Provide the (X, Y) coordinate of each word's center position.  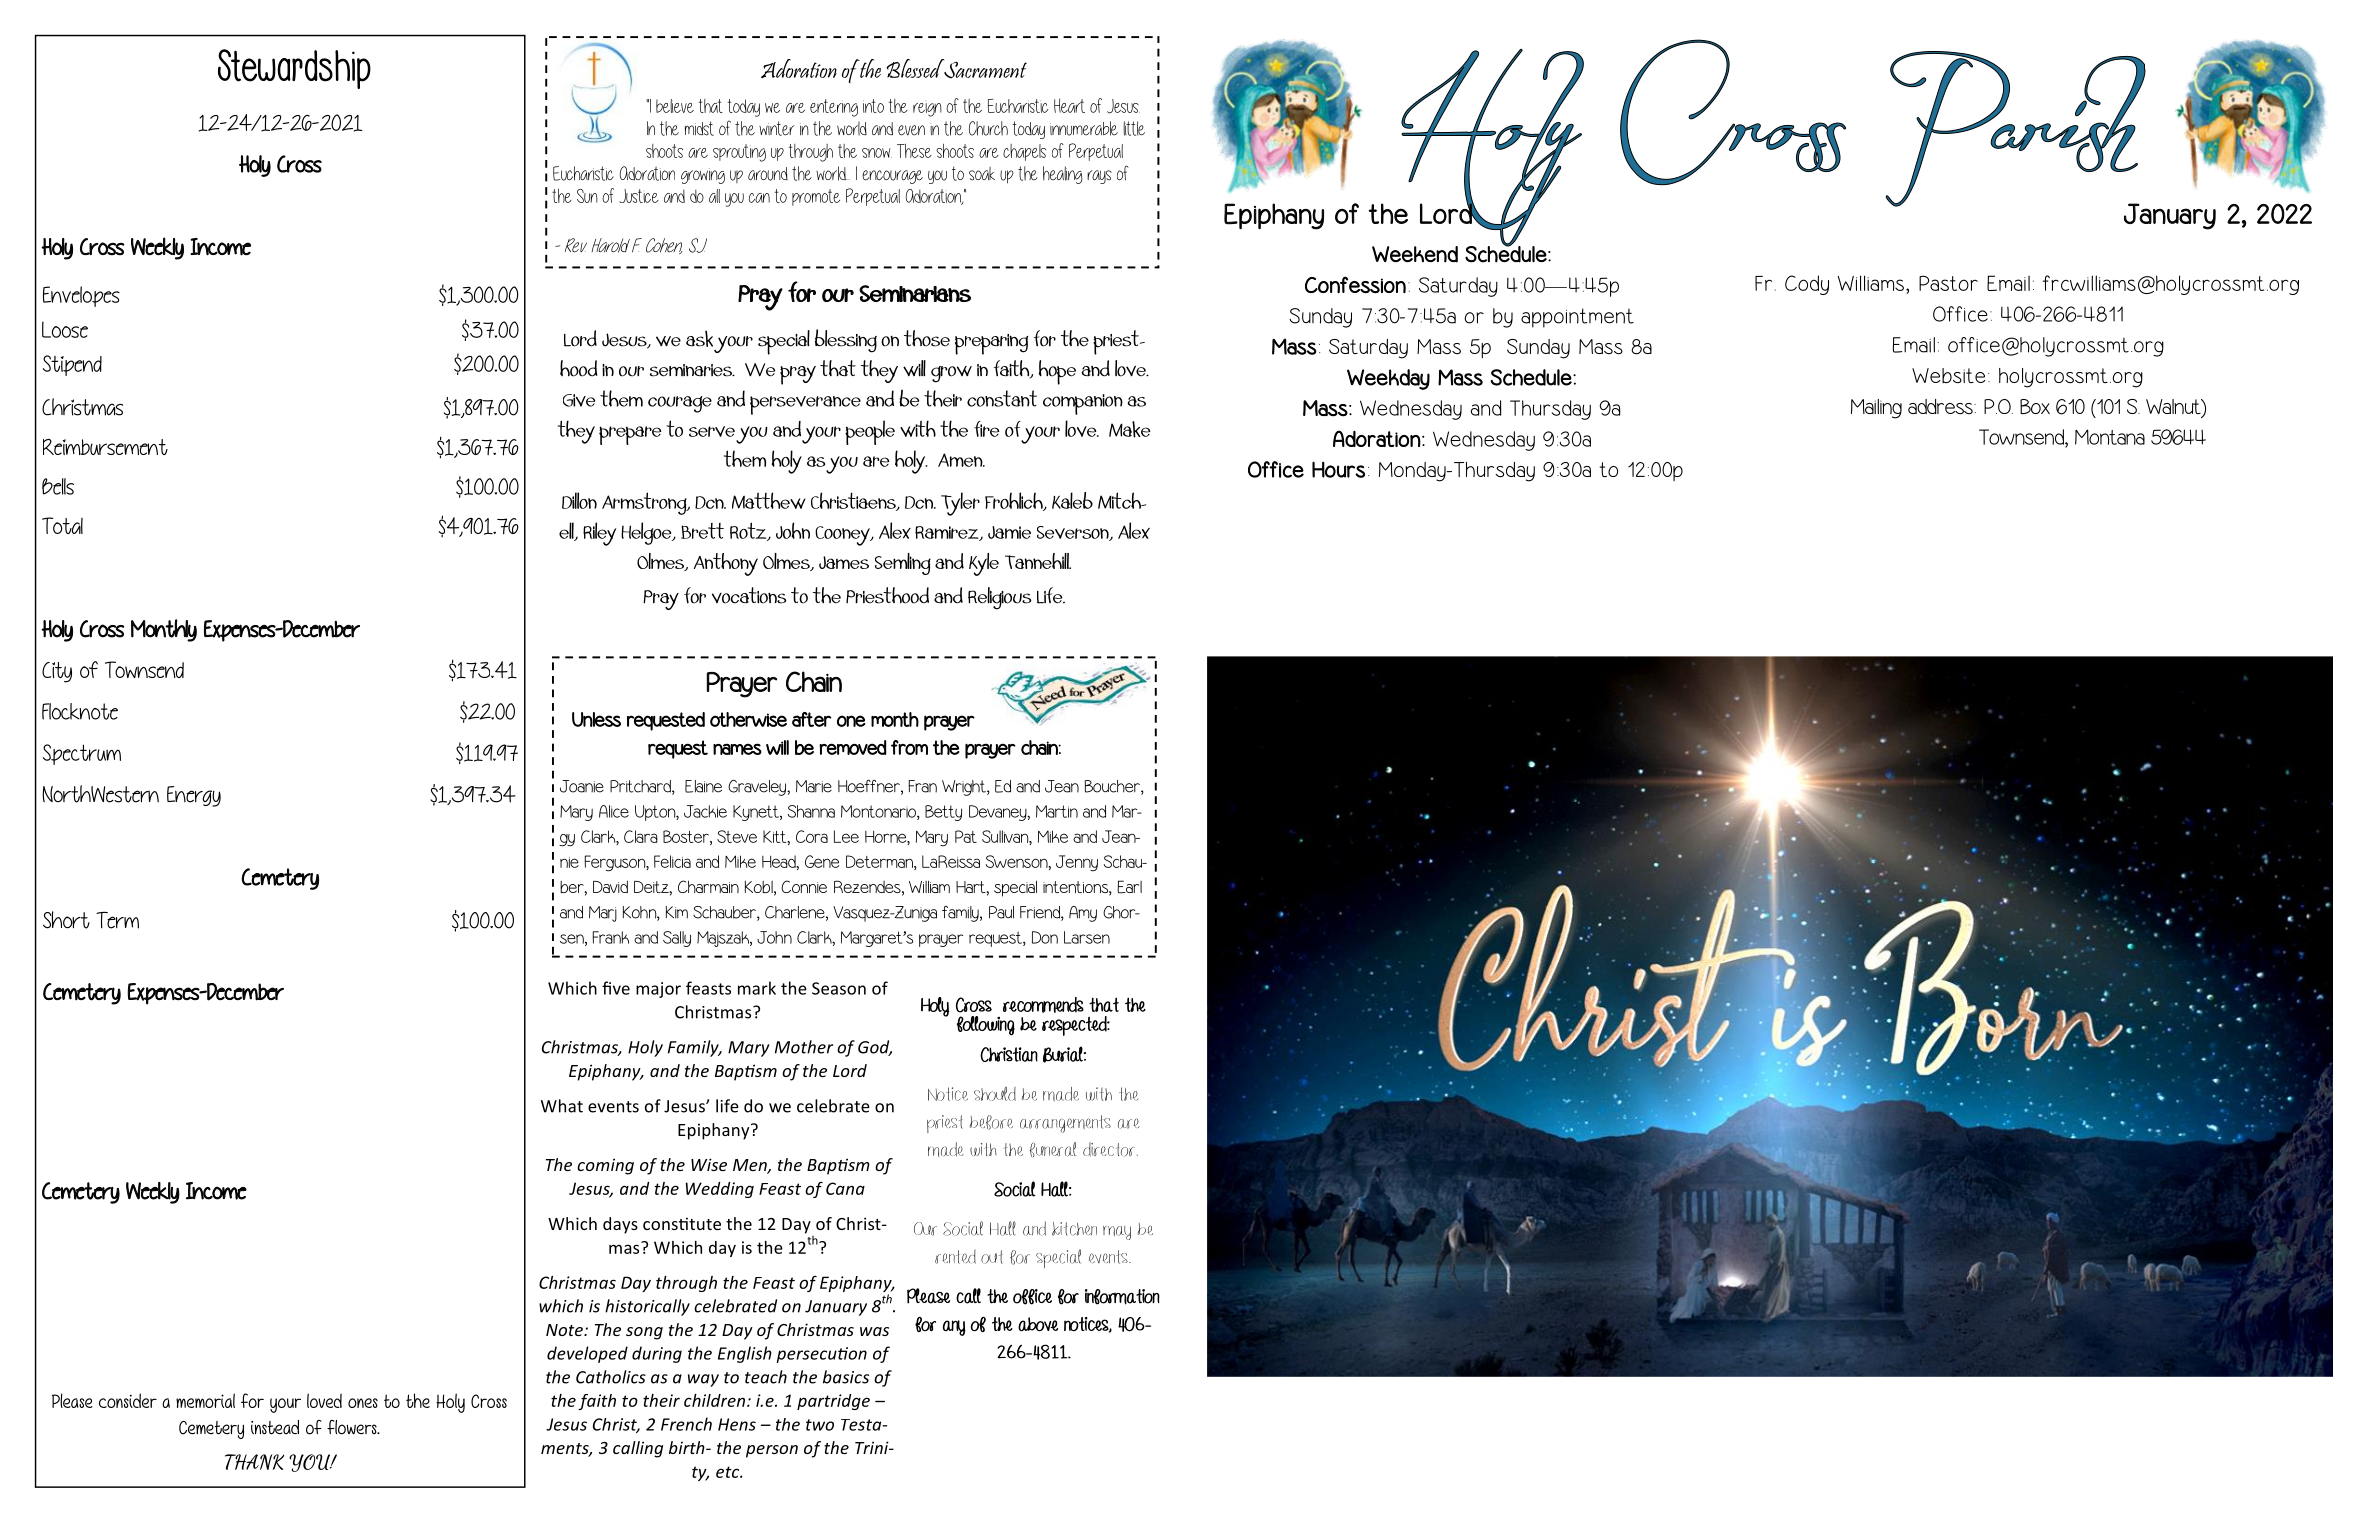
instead (275, 1427)
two (820, 1425)
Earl (1129, 887)
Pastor (1948, 283)
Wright (965, 788)
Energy (194, 796)
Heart (1069, 105)
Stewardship (294, 69)
